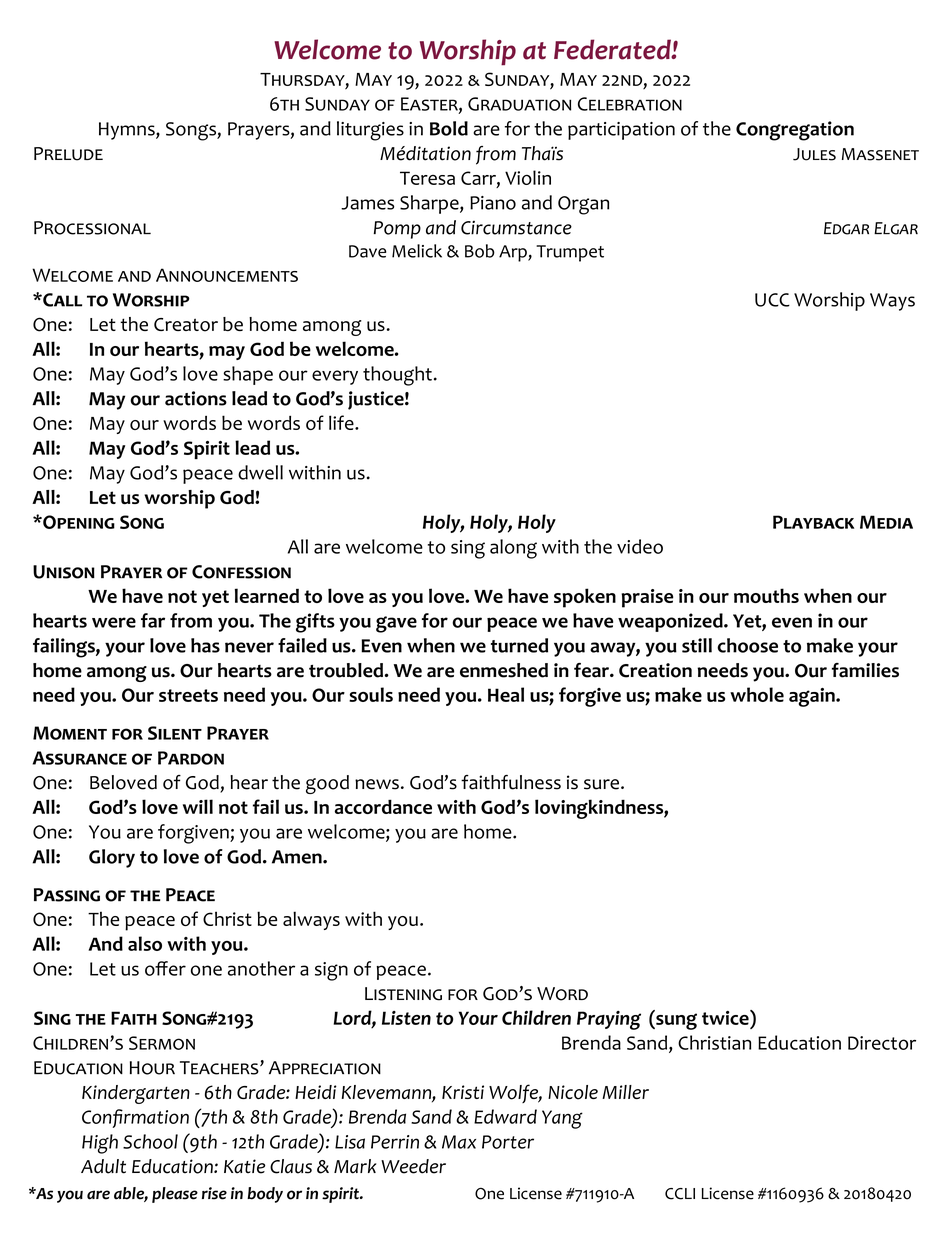 Image resolution: width=952 pixels, height=1233 pixels. What do you see at coordinates (397, 376) in the document?
I see `thought` at bounding box center [397, 376].
